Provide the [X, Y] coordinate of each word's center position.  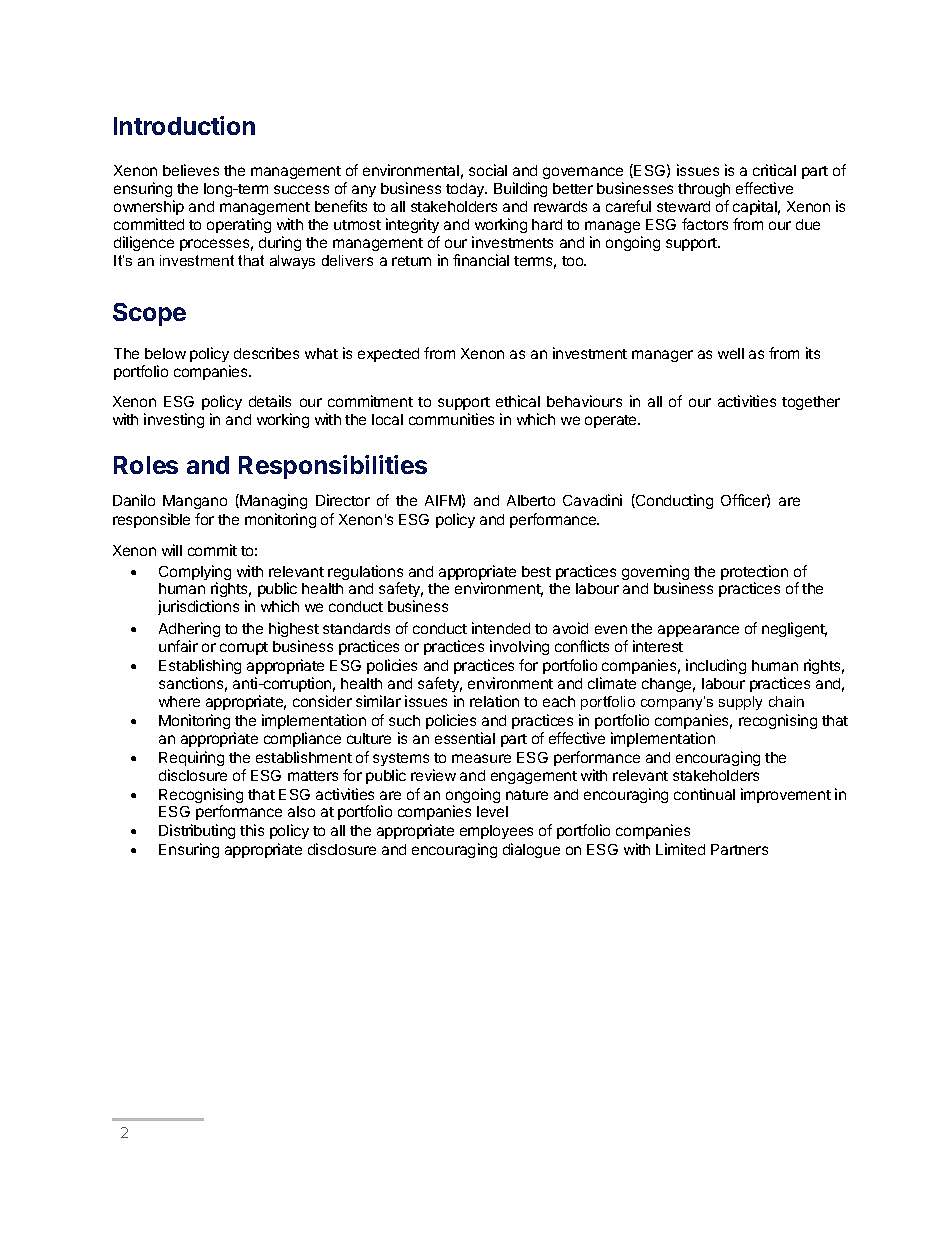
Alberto [531, 500]
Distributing [197, 831]
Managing [273, 501]
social [488, 170]
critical [774, 170]
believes [191, 170]
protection [754, 574]
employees [496, 832]
